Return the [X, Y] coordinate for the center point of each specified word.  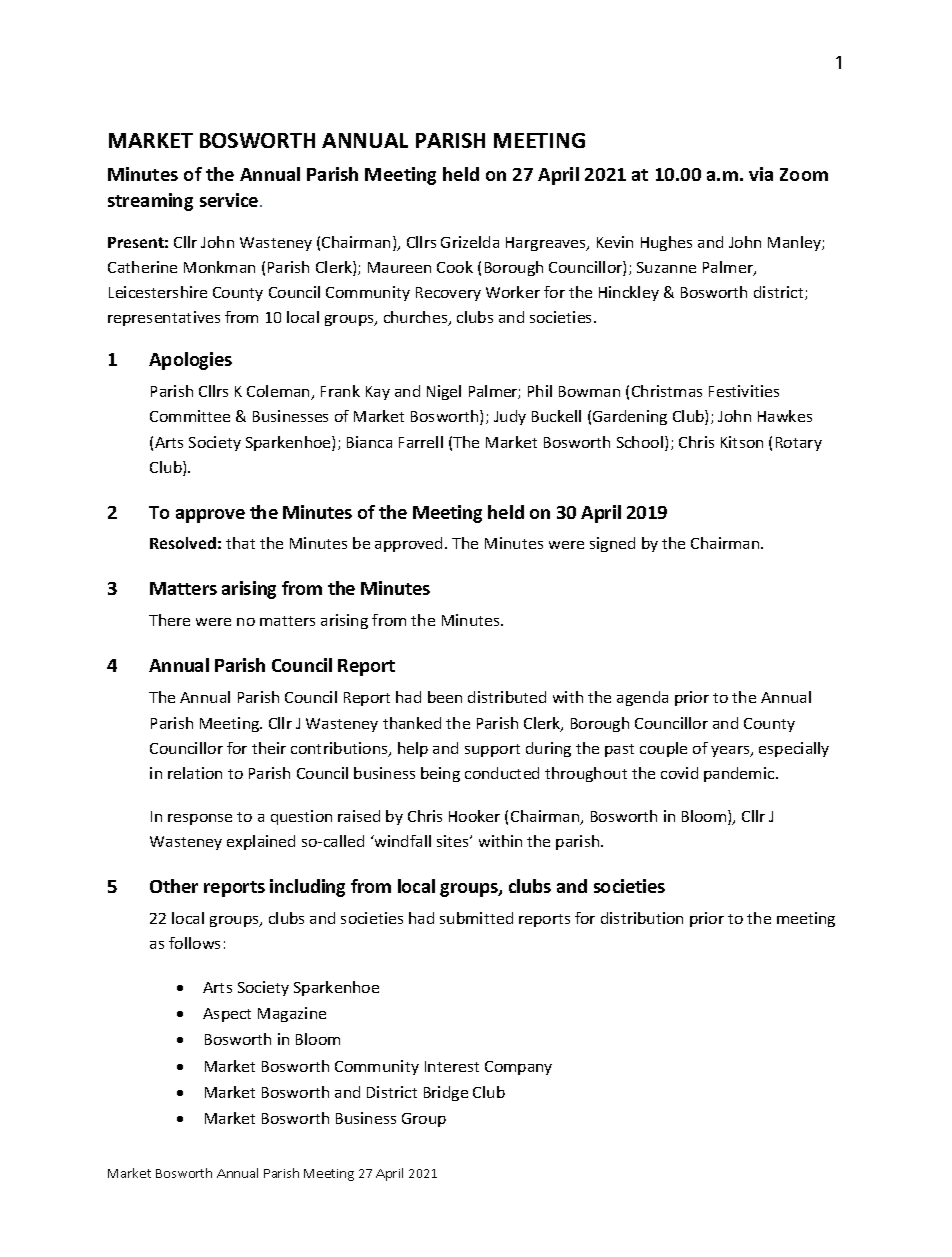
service [230, 200]
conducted [502, 773]
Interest [452, 1066]
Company [518, 1068]
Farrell [421, 442]
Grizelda [470, 242]
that [240, 543]
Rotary [799, 444]
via [761, 174]
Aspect [227, 1015]
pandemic [740, 774]
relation [195, 773]
